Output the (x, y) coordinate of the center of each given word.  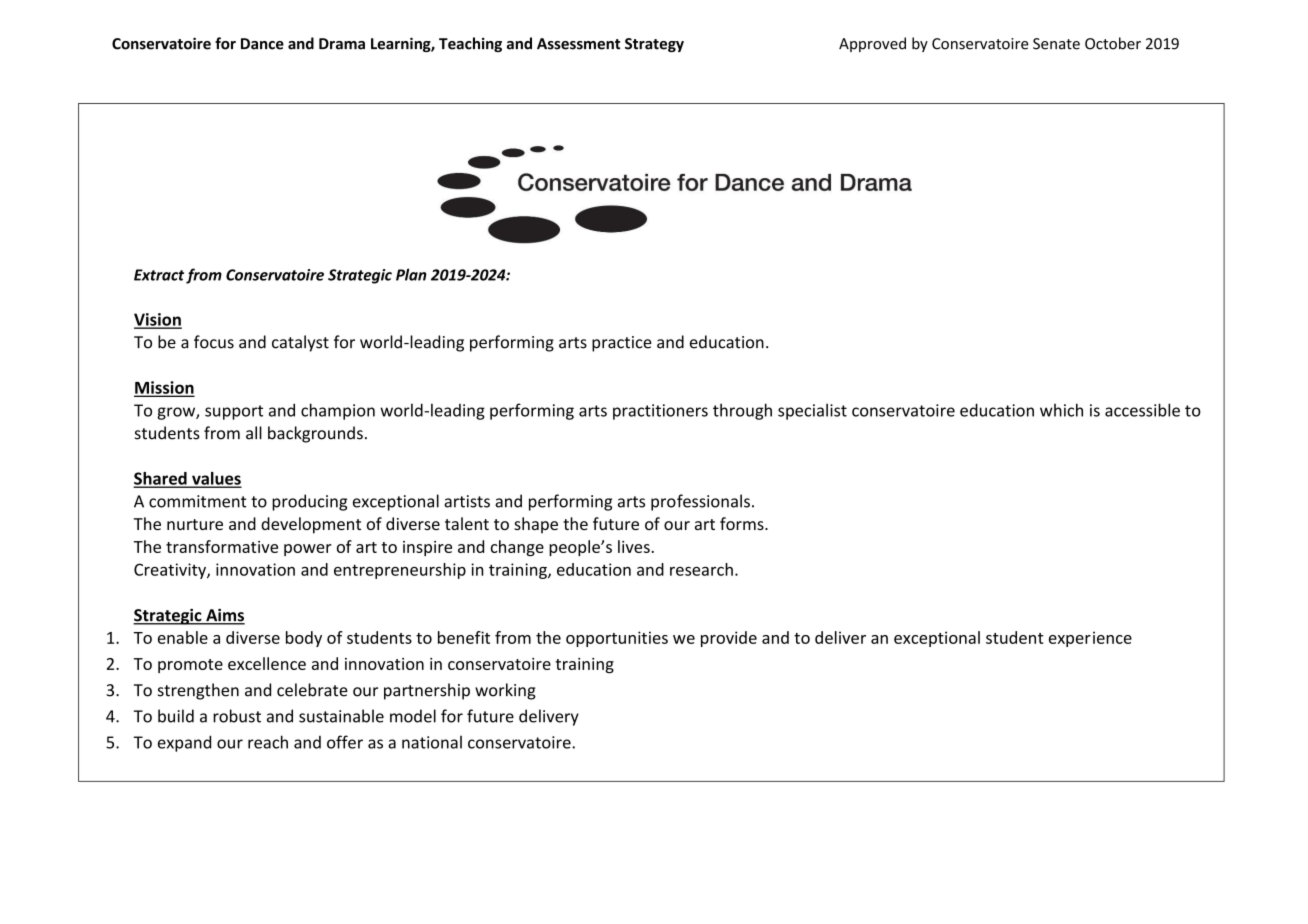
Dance (262, 44)
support (234, 412)
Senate (1056, 44)
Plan (411, 274)
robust (237, 716)
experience (1090, 639)
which (1061, 410)
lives (634, 546)
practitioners (660, 412)
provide (729, 639)
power (308, 550)
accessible (1142, 410)
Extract (159, 275)
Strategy (654, 45)
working (505, 691)
